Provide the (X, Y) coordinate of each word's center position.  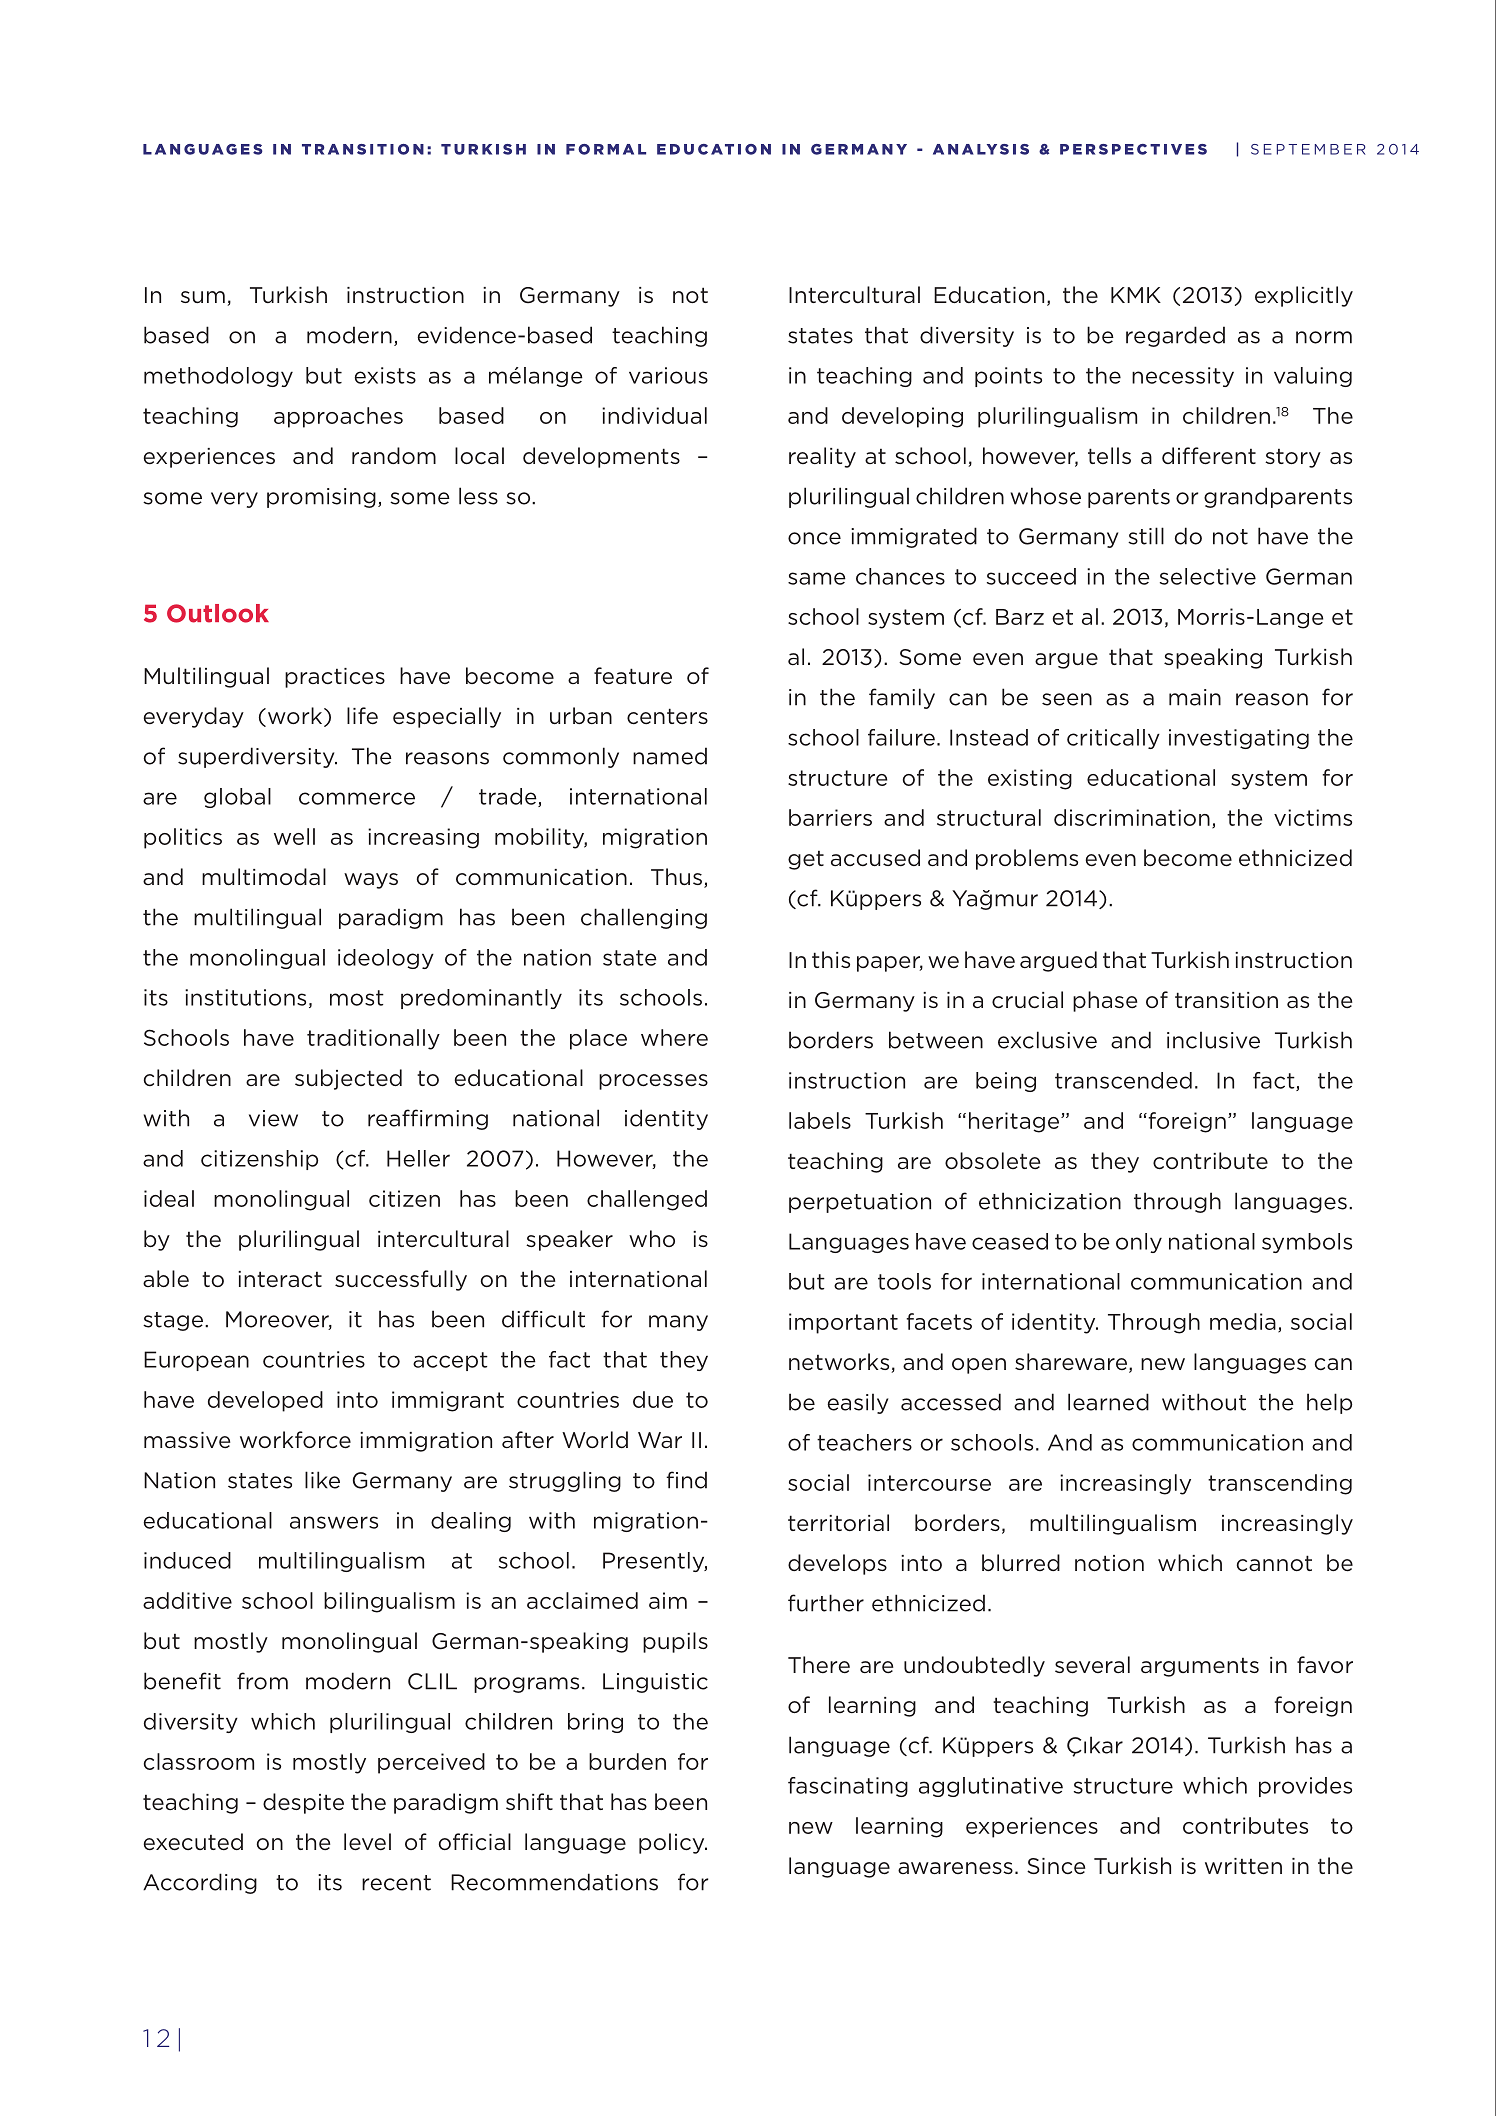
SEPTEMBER (1308, 149)
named (670, 756)
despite (303, 1803)
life (362, 716)
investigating (1239, 739)
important (843, 1323)
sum (203, 297)
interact (280, 1279)
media (1243, 1321)
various (668, 375)
